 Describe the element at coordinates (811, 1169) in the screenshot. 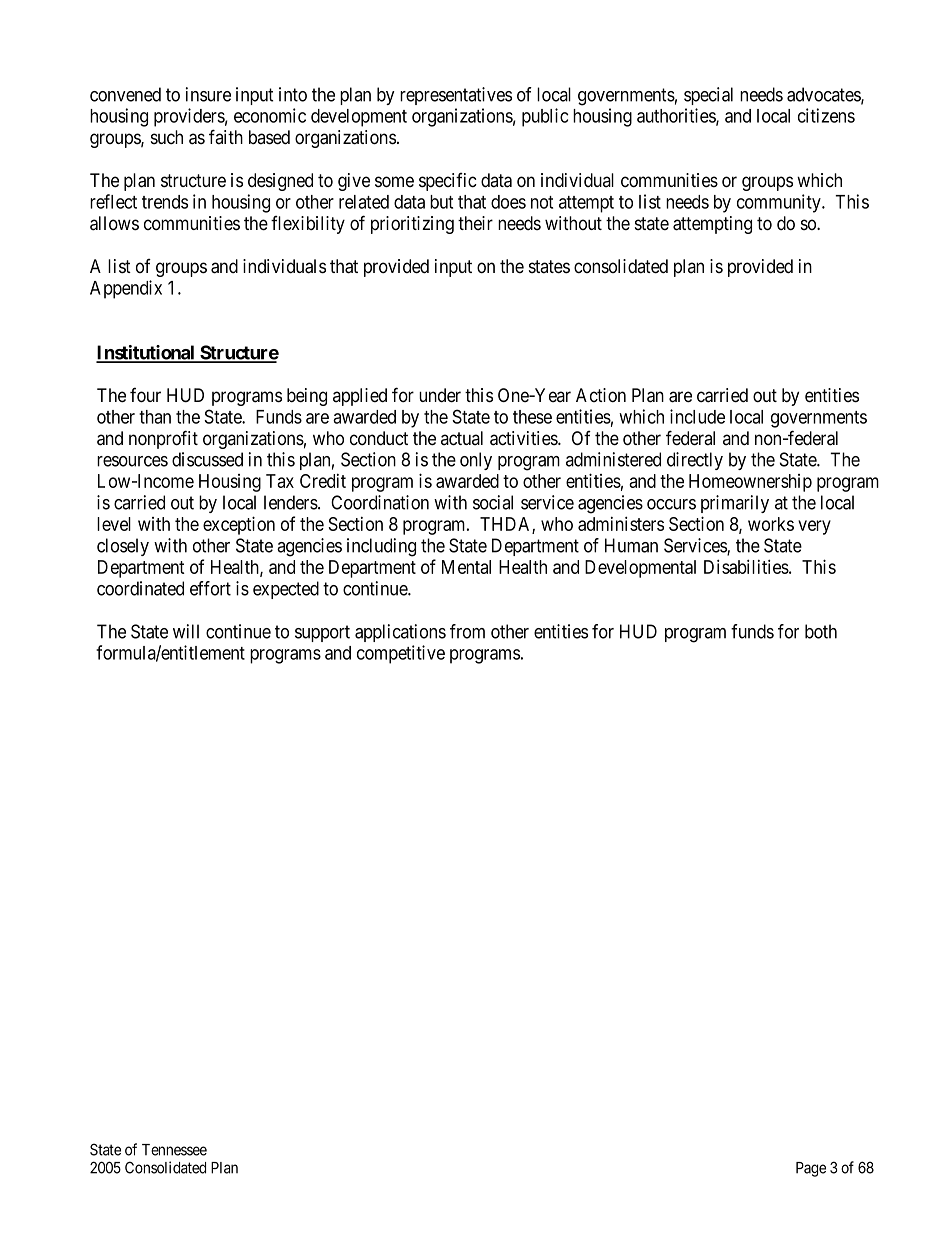

I see `Page` at that location.
